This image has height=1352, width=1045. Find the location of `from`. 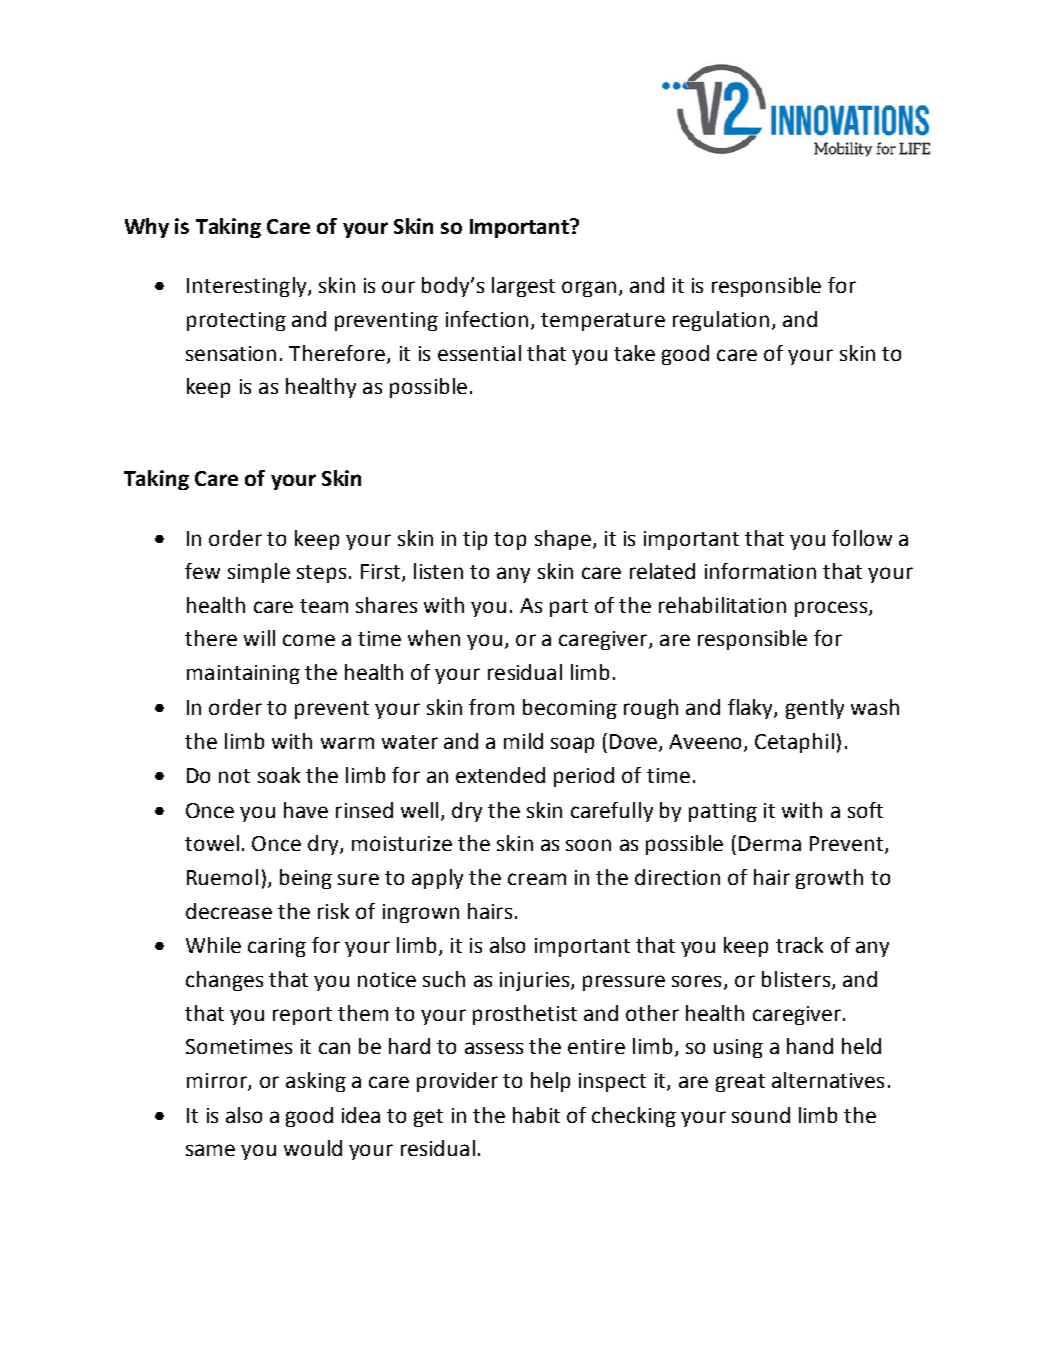

from is located at coordinates (491, 707).
